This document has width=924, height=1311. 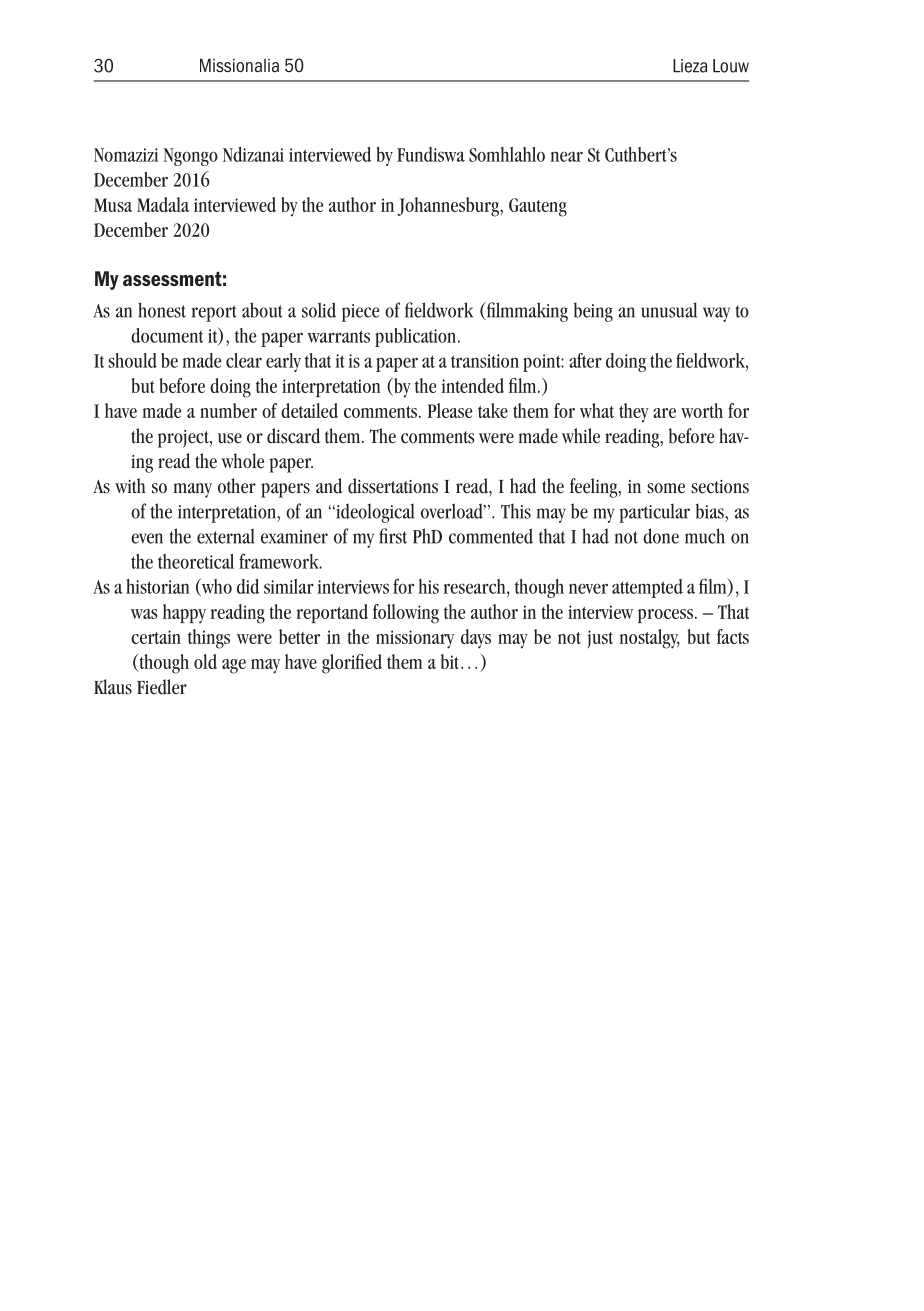 What do you see at coordinates (449, 207) in the document?
I see `Johannesburg` at bounding box center [449, 207].
